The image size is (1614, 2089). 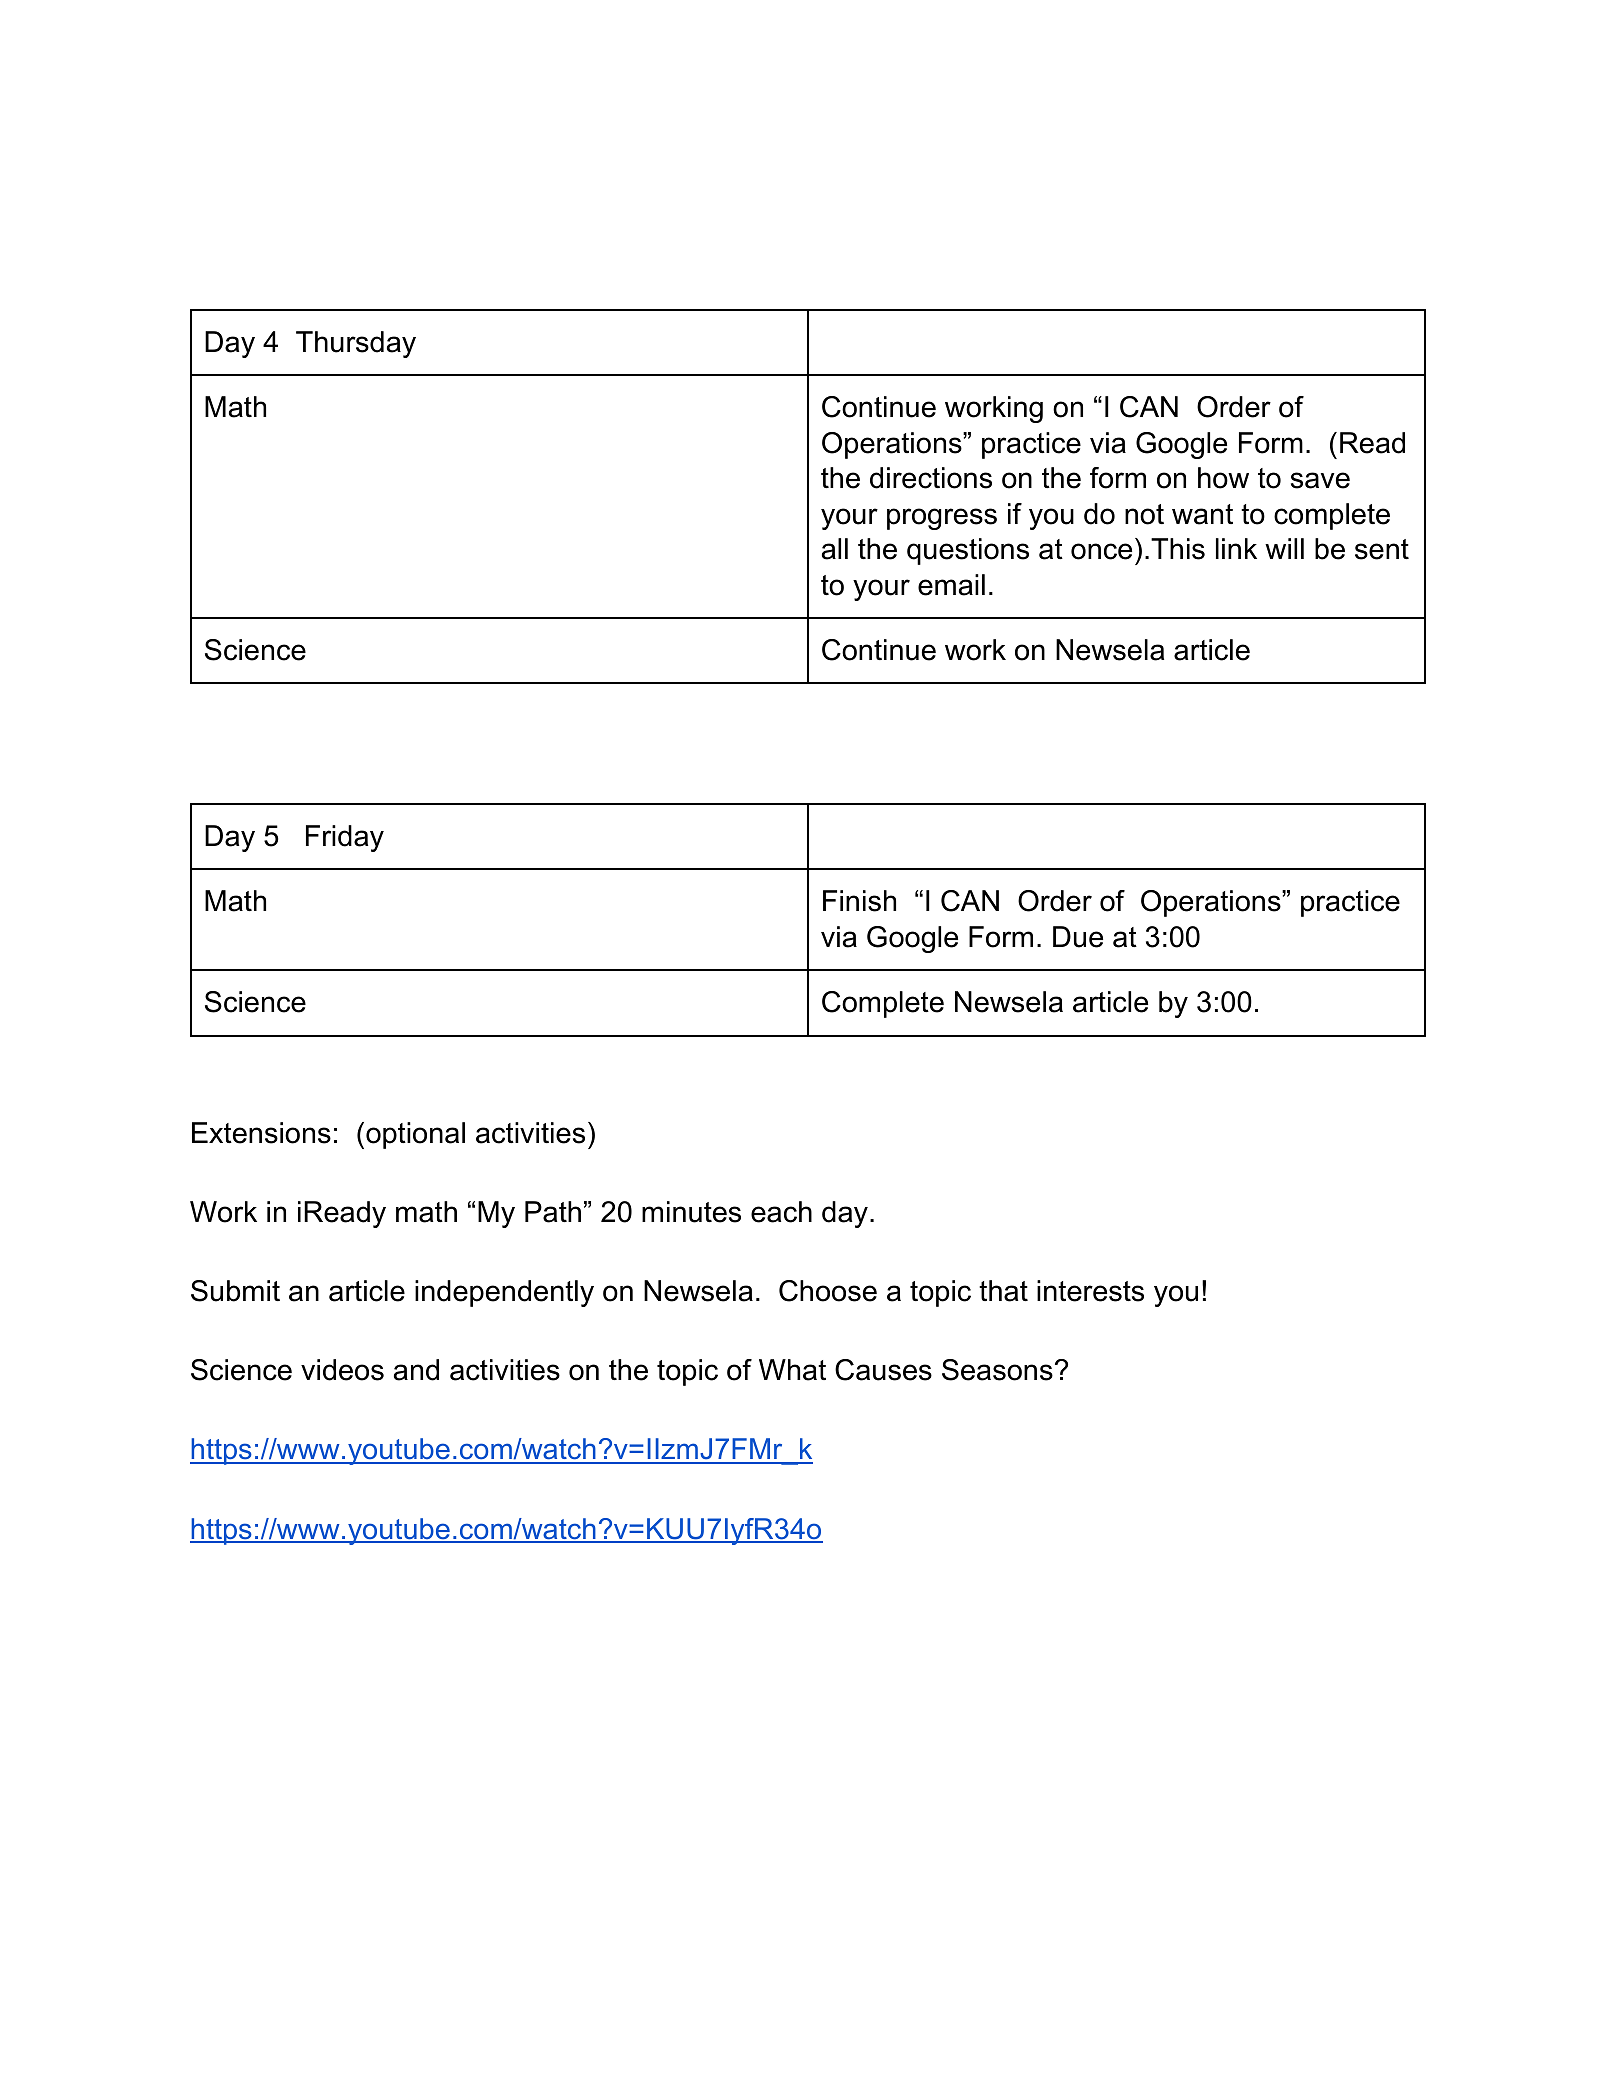 What do you see at coordinates (859, 901) in the screenshot?
I see `Finish` at bounding box center [859, 901].
